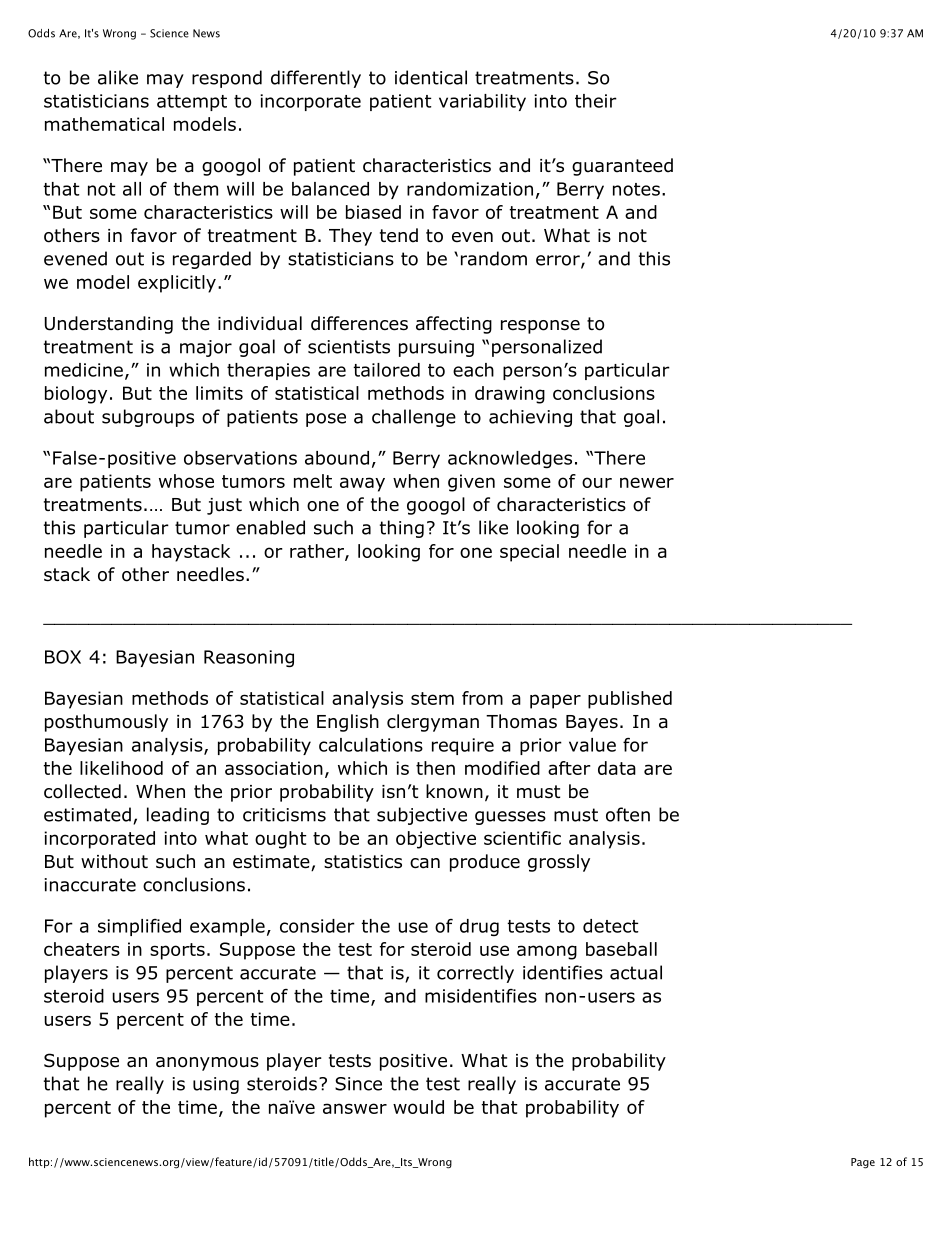  Describe the element at coordinates (454, 791) in the screenshot. I see `known` at that location.
